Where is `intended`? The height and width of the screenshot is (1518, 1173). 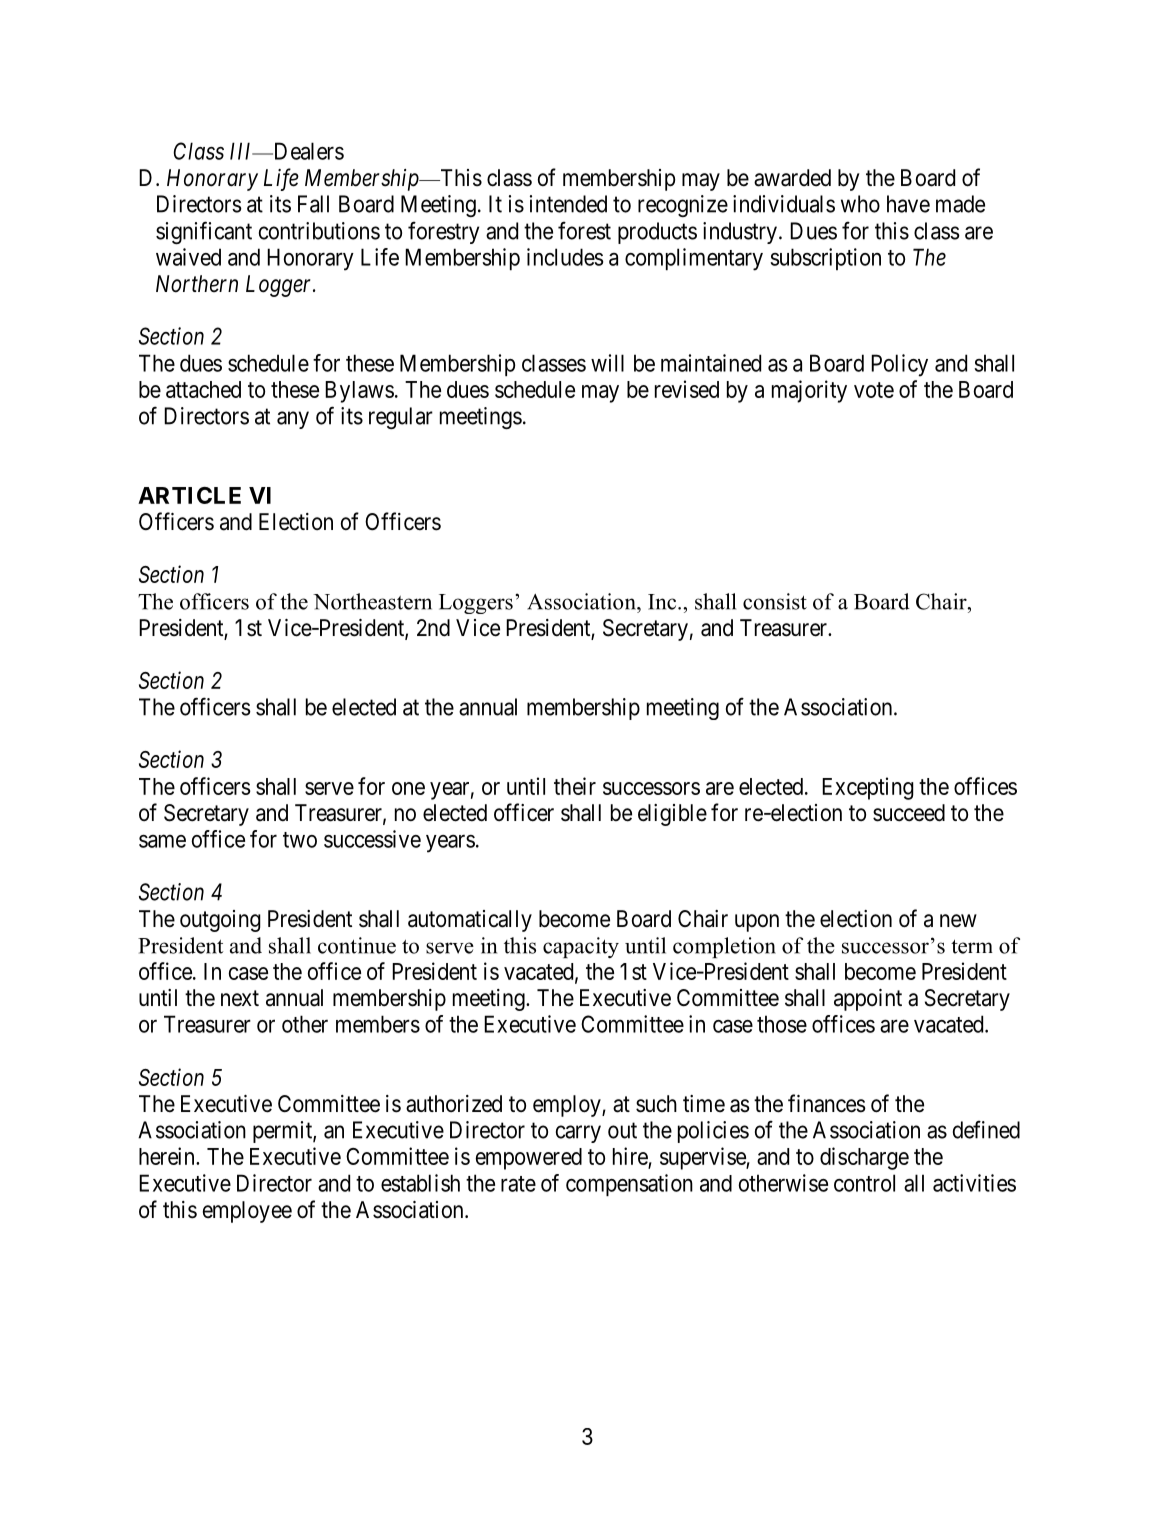
intended is located at coordinates (568, 204).
